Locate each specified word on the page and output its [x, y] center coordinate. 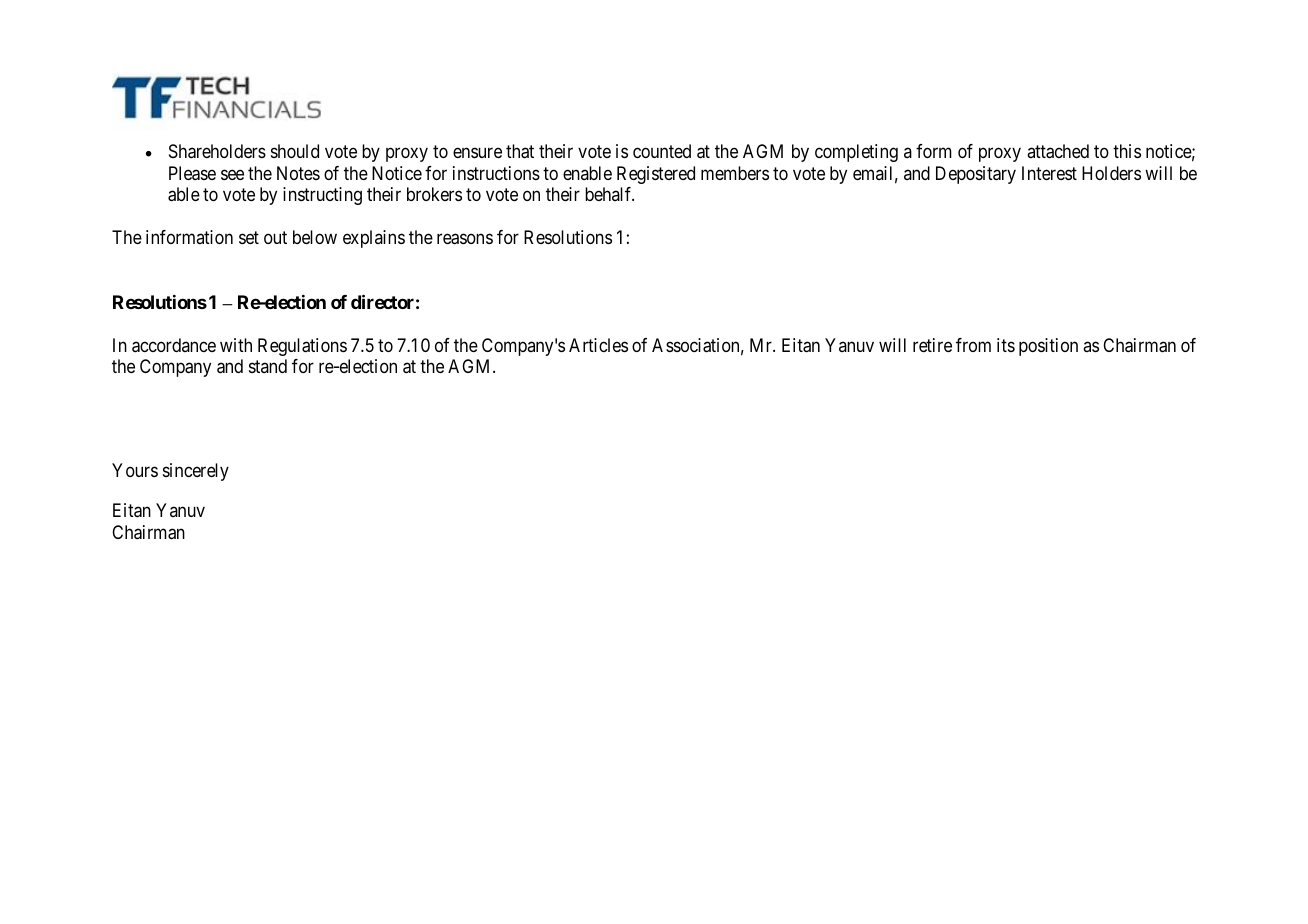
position [1048, 347]
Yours [135, 470]
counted [662, 151]
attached [1058, 151]
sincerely [196, 472]
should [295, 151]
